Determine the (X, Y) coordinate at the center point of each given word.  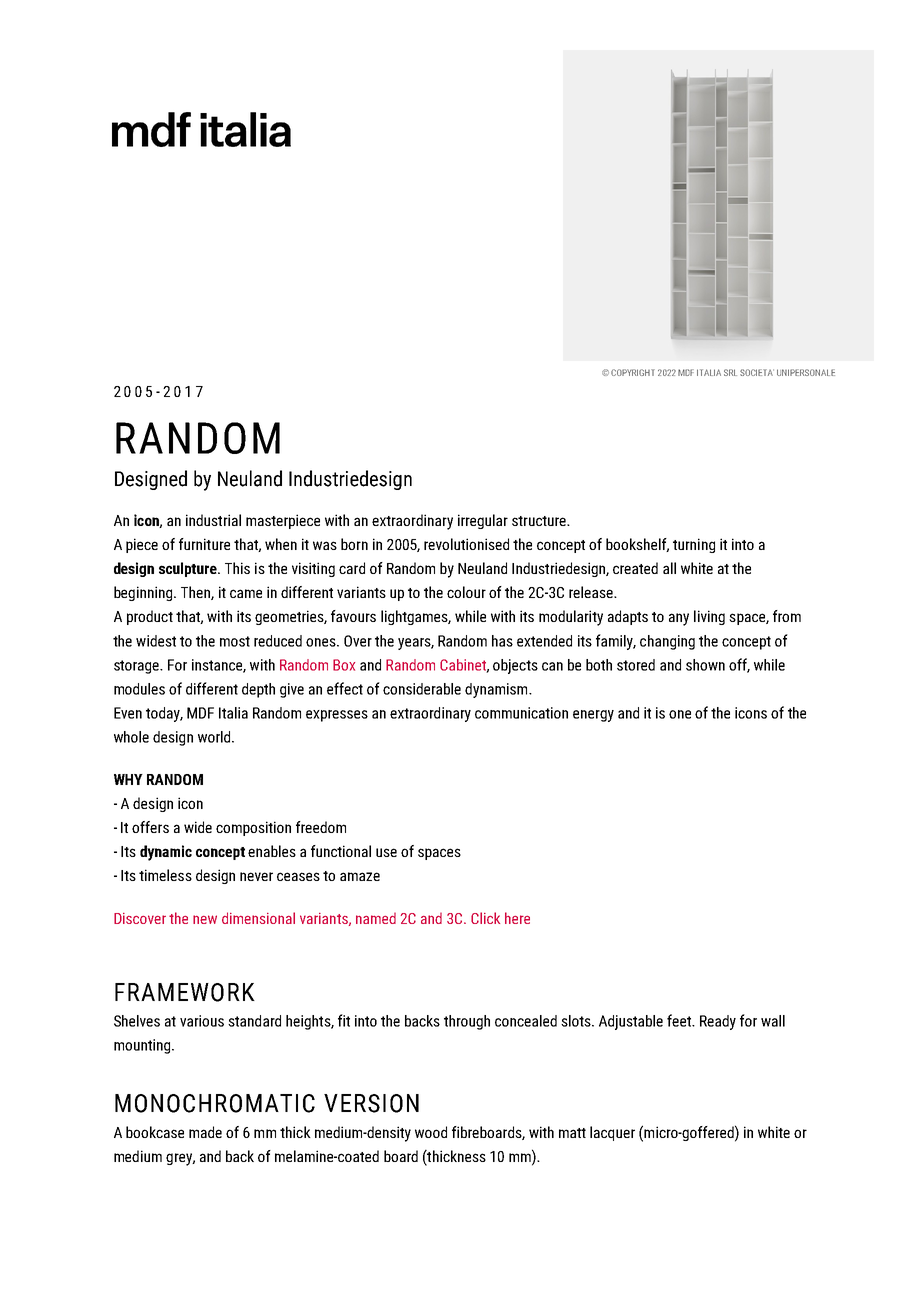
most (235, 641)
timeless (165, 875)
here (517, 918)
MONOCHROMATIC (215, 1103)
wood (431, 1132)
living (709, 617)
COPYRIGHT (633, 372)
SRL (730, 372)
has (502, 641)
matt (572, 1133)
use (386, 852)
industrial (213, 520)
